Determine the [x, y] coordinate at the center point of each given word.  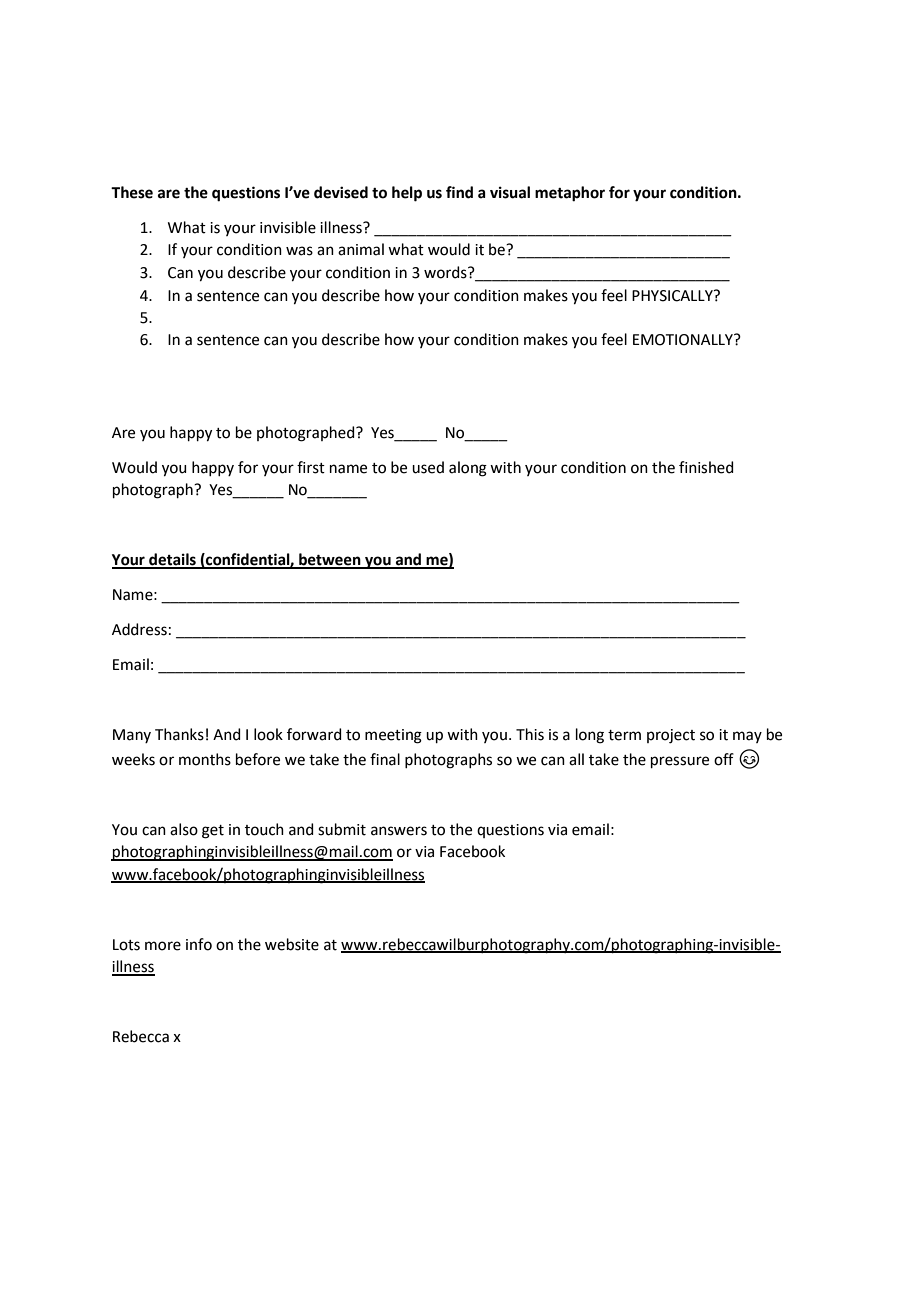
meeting [393, 736]
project [671, 736]
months [205, 759]
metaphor [570, 194]
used [428, 467]
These [132, 192]
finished [706, 467]
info [199, 944]
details [172, 560]
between [330, 560]
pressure [680, 762]
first [311, 467]
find [459, 192]
